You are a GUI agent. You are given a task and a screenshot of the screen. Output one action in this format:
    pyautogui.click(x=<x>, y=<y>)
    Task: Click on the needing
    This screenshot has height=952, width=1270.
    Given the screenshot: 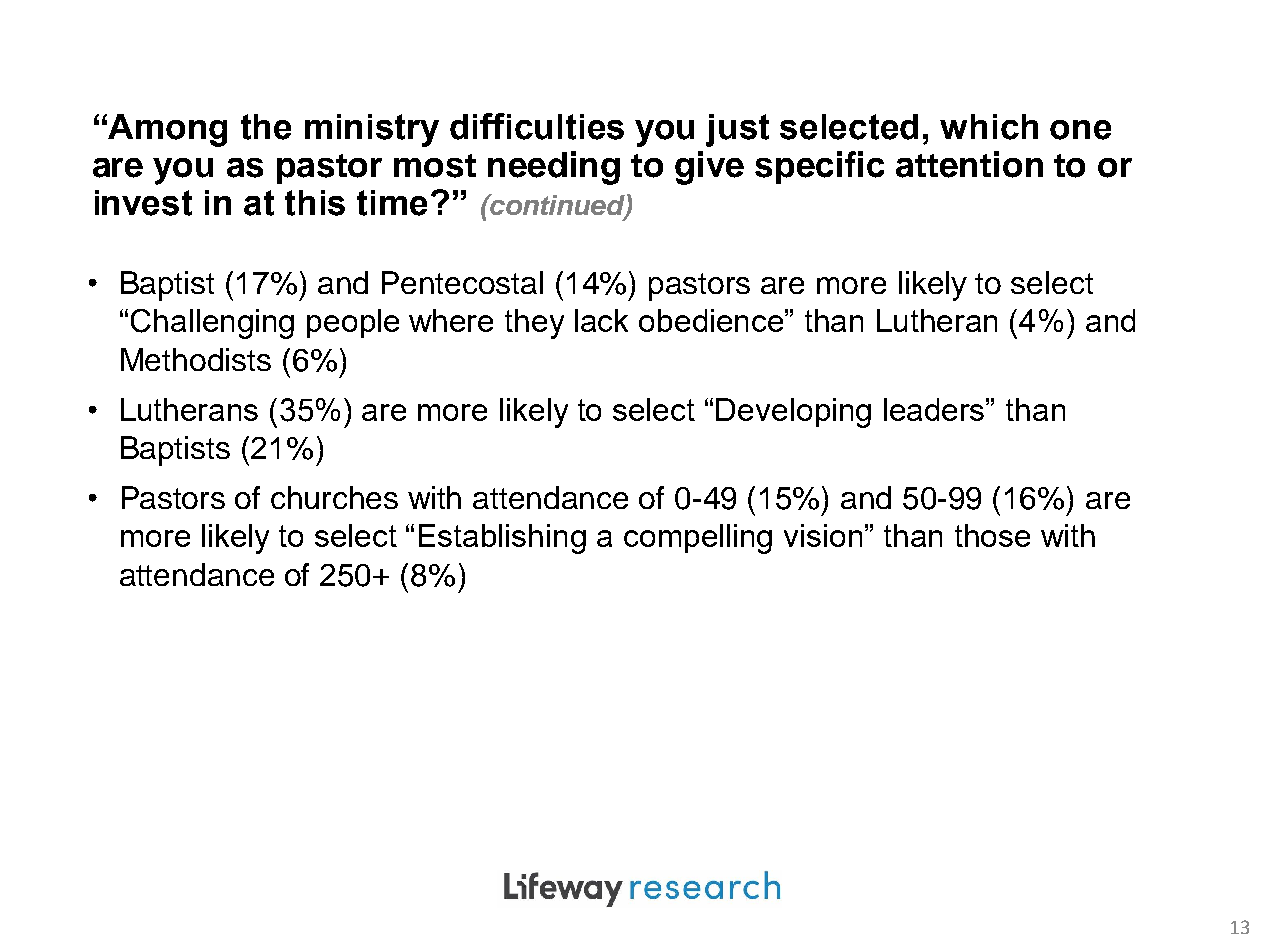 What is the action you would take?
    pyautogui.click(x=554, y=168)
